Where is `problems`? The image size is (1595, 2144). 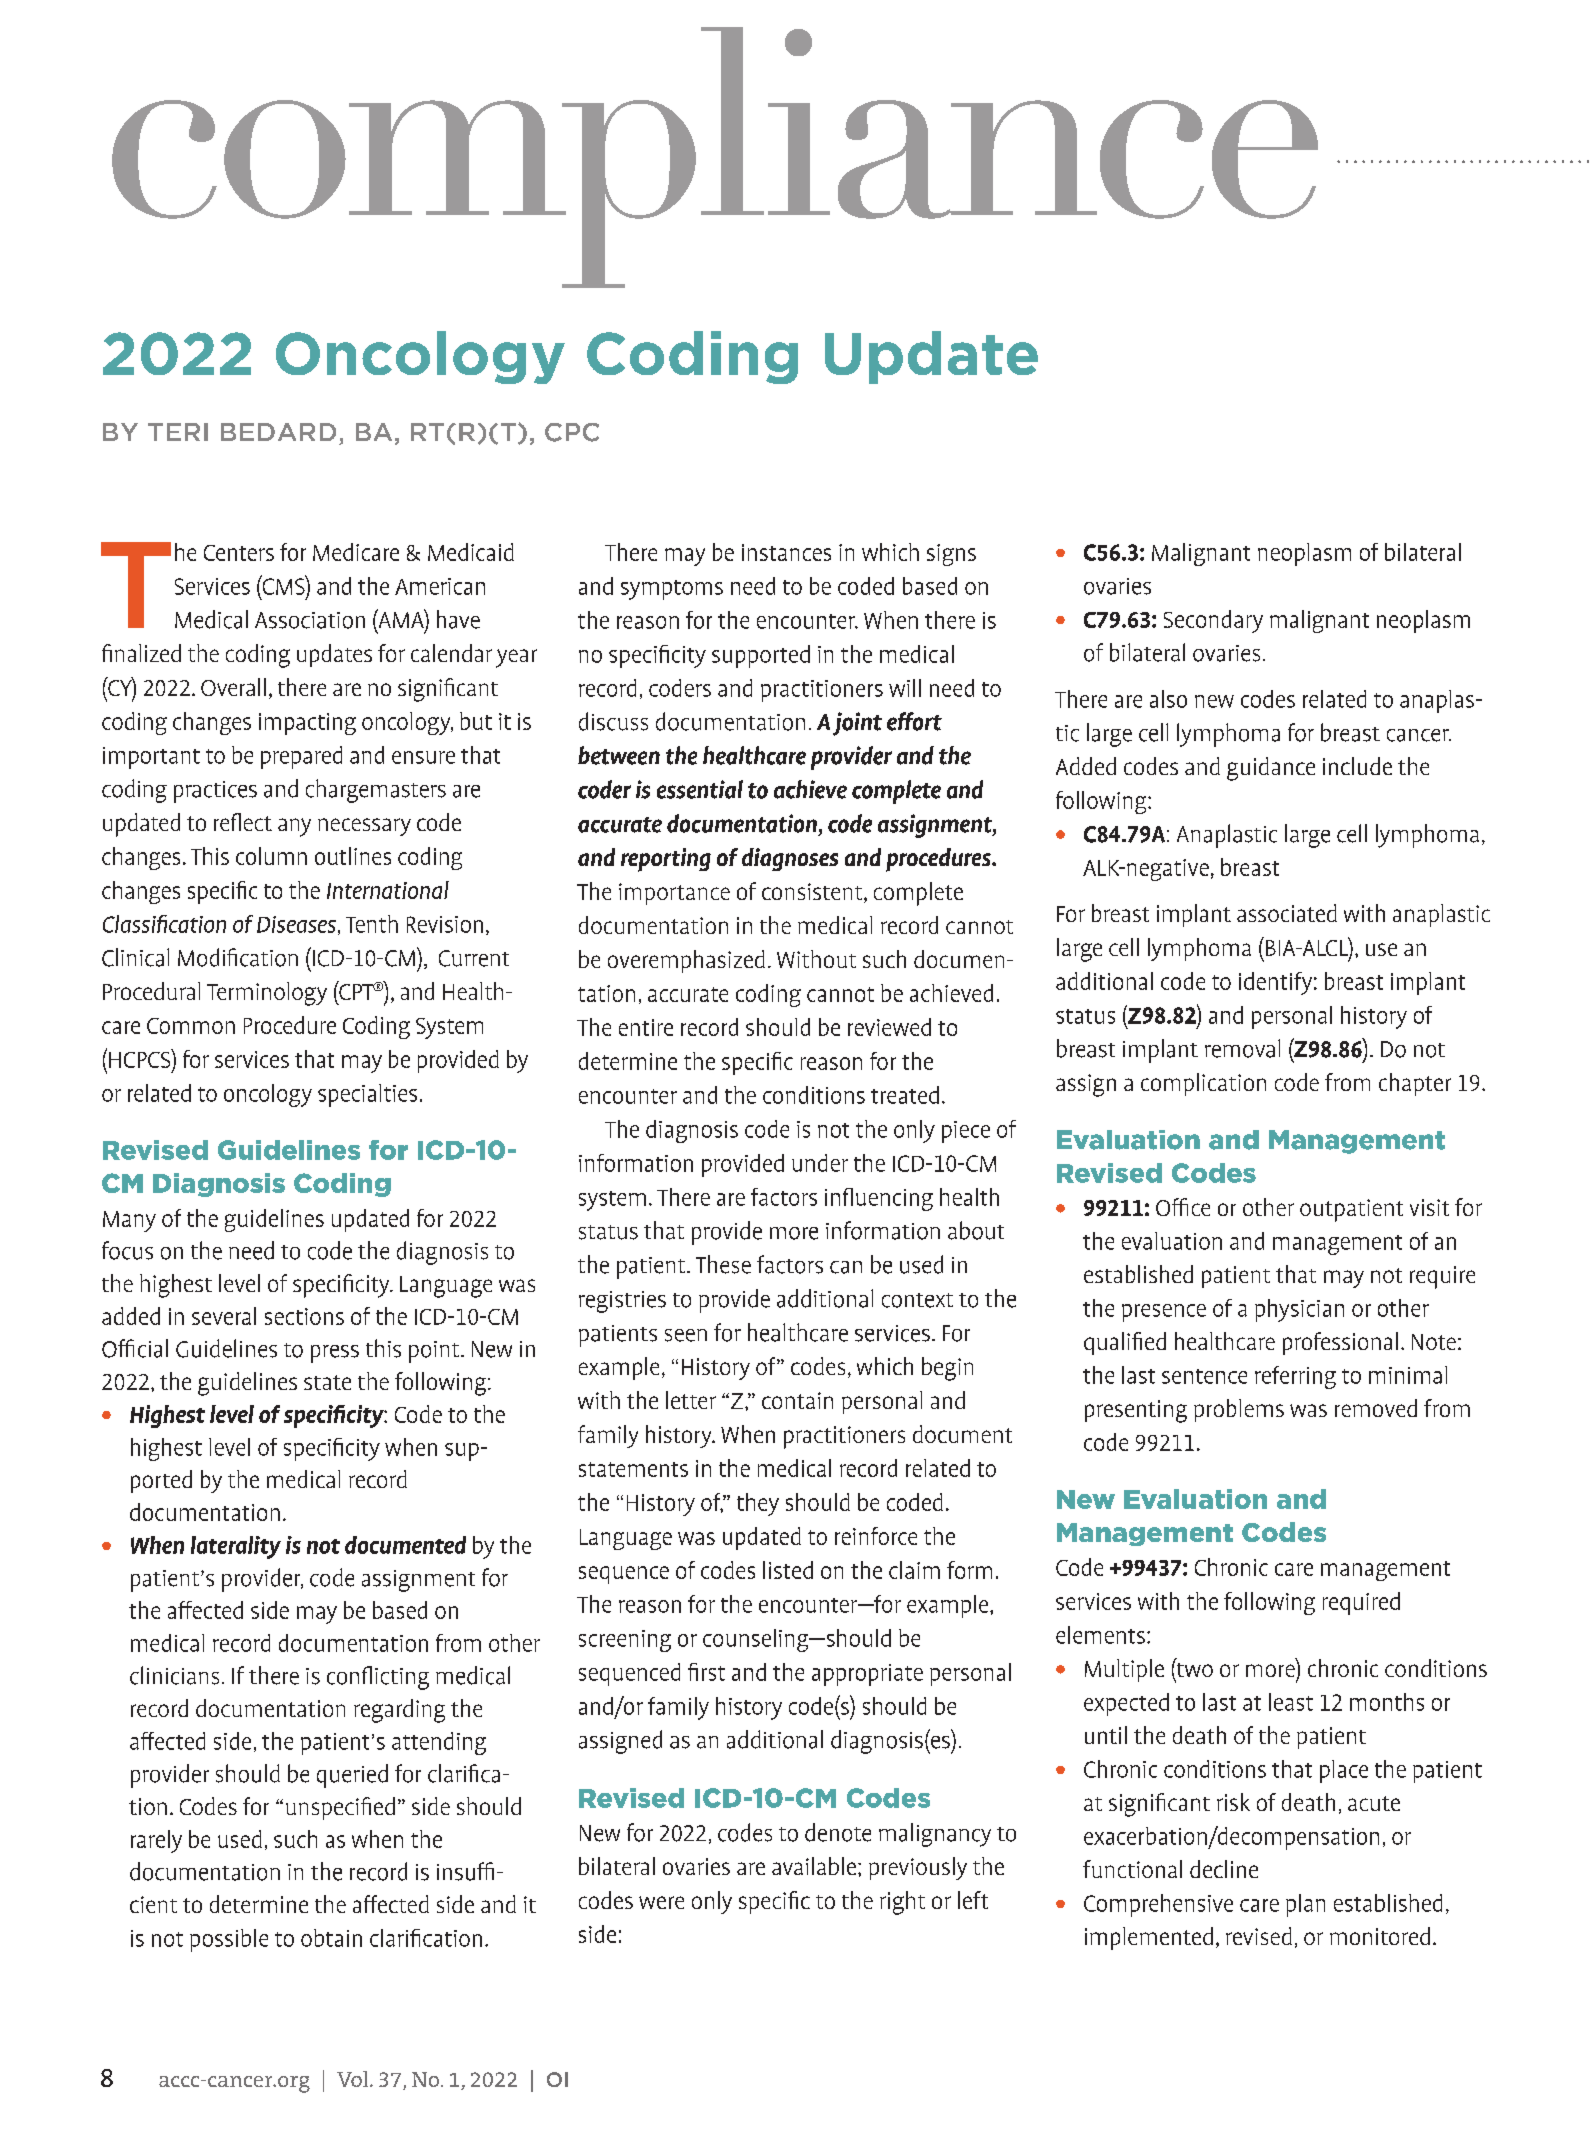 problems is located at coordinates (1239, 1410).
